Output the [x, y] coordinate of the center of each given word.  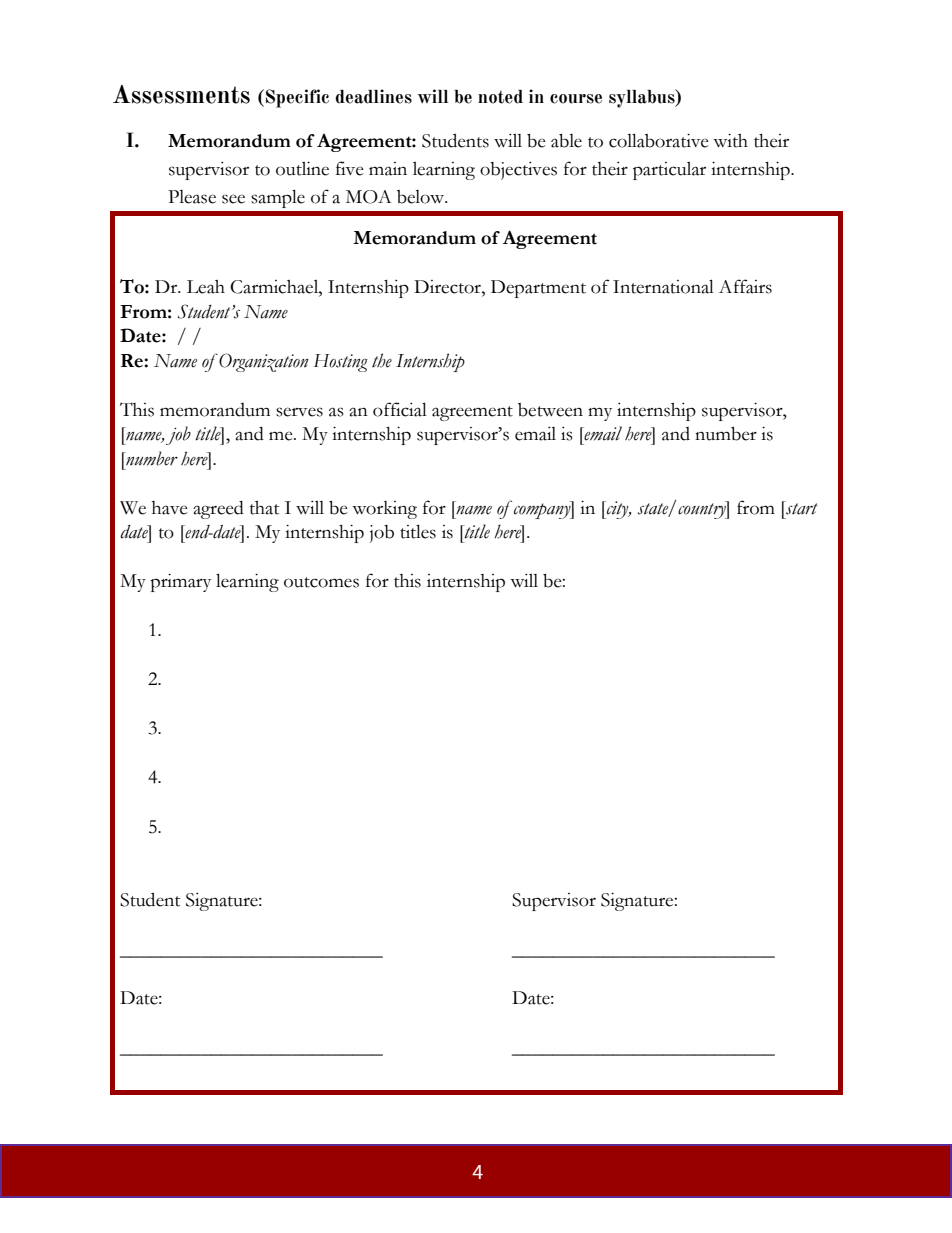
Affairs [745, 286]
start [800, 508]
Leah [206, 287]
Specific [297, 98]
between [550, 410]
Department [538, 289]
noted [500, 97]
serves [299, 412]
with [730, 140]
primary [180, 582]
